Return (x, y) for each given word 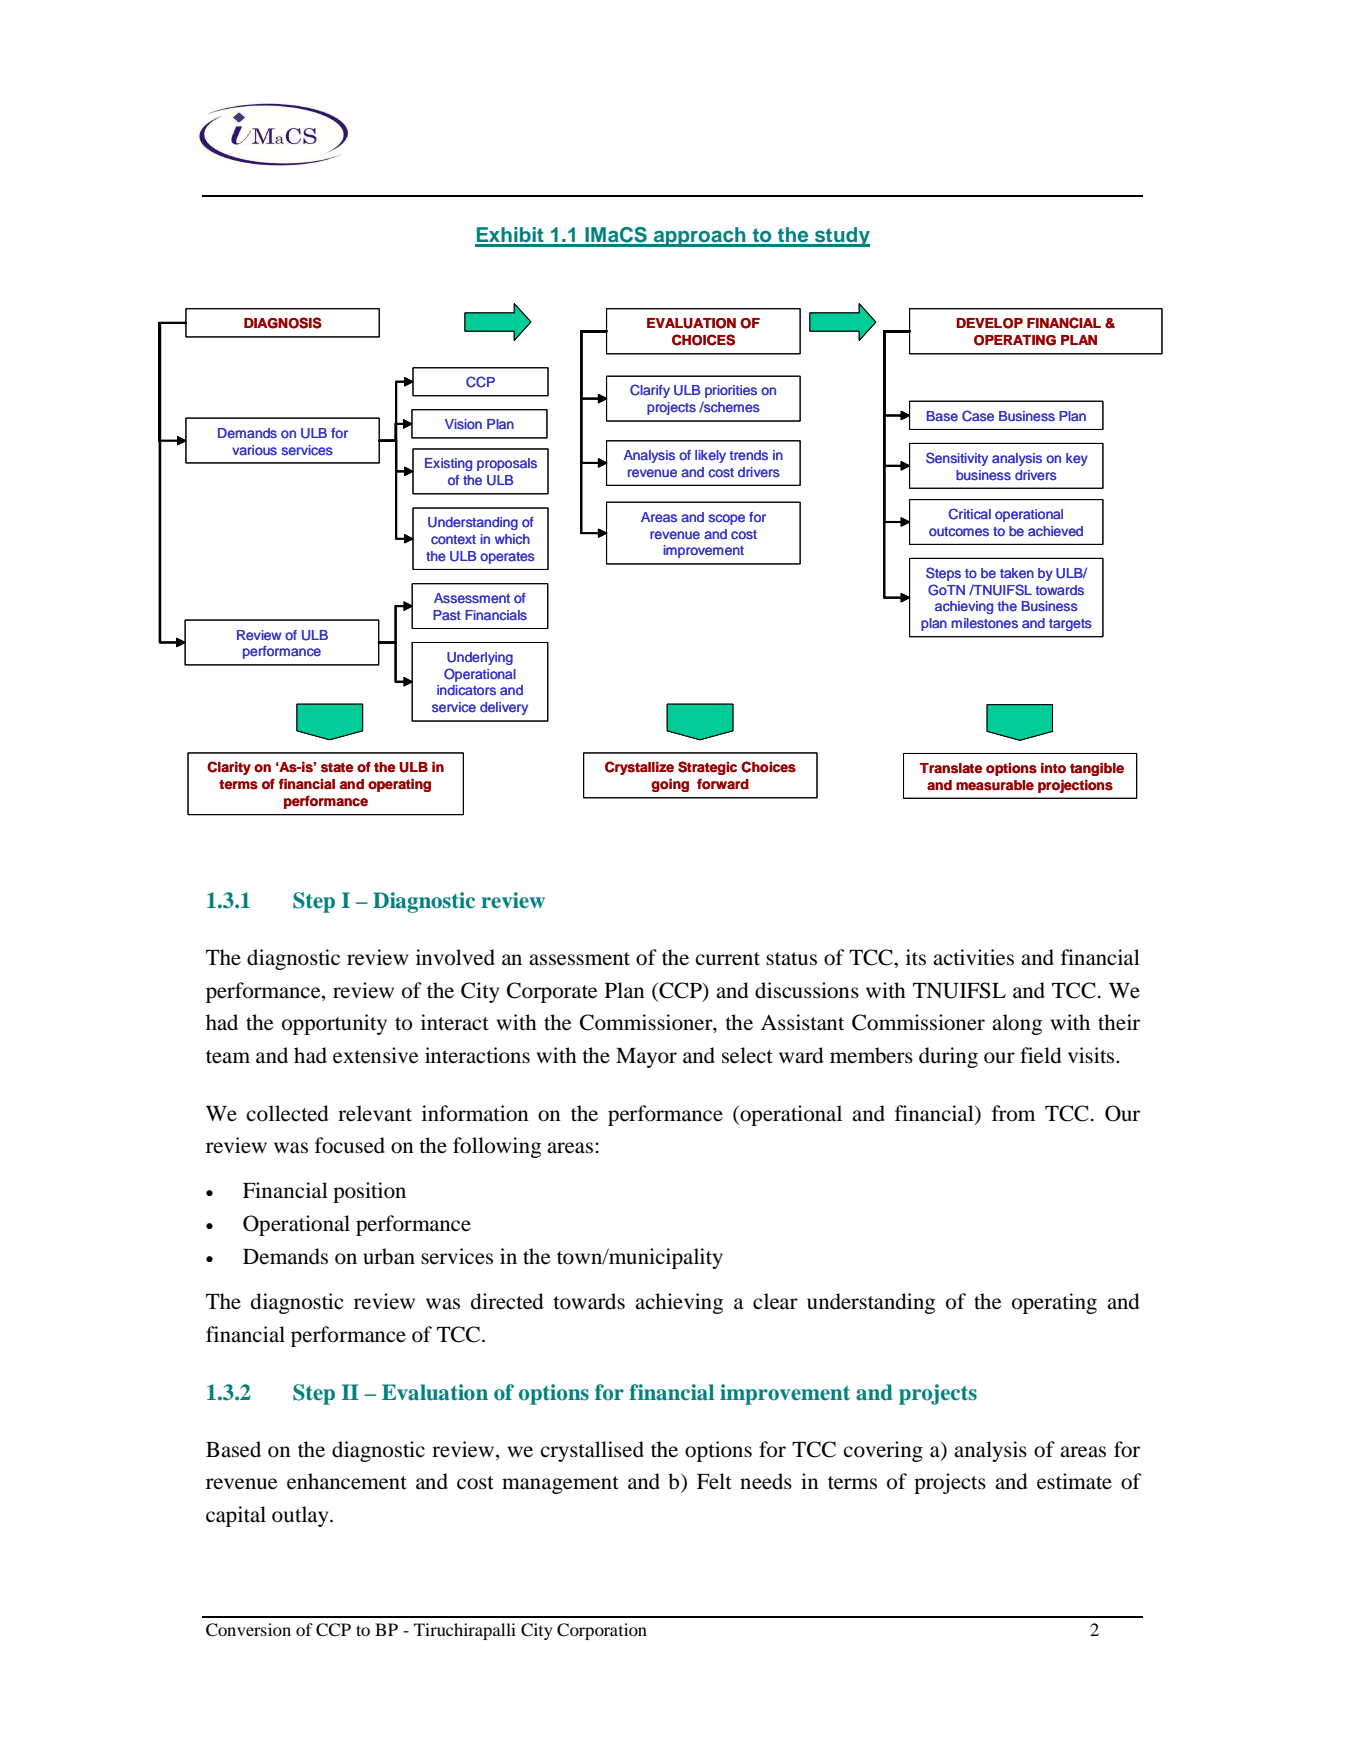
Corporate (552, 992)
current (727, 959)
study (841, 237)
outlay (301, 1516)
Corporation (602, 1631)
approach (700, 237)
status (791, 959)
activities (973, 957)
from (1013, 1113)
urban (389, 1256)
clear (775, 1301)
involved (455, 957)
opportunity (334, 1024)
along (1017, 1024)
